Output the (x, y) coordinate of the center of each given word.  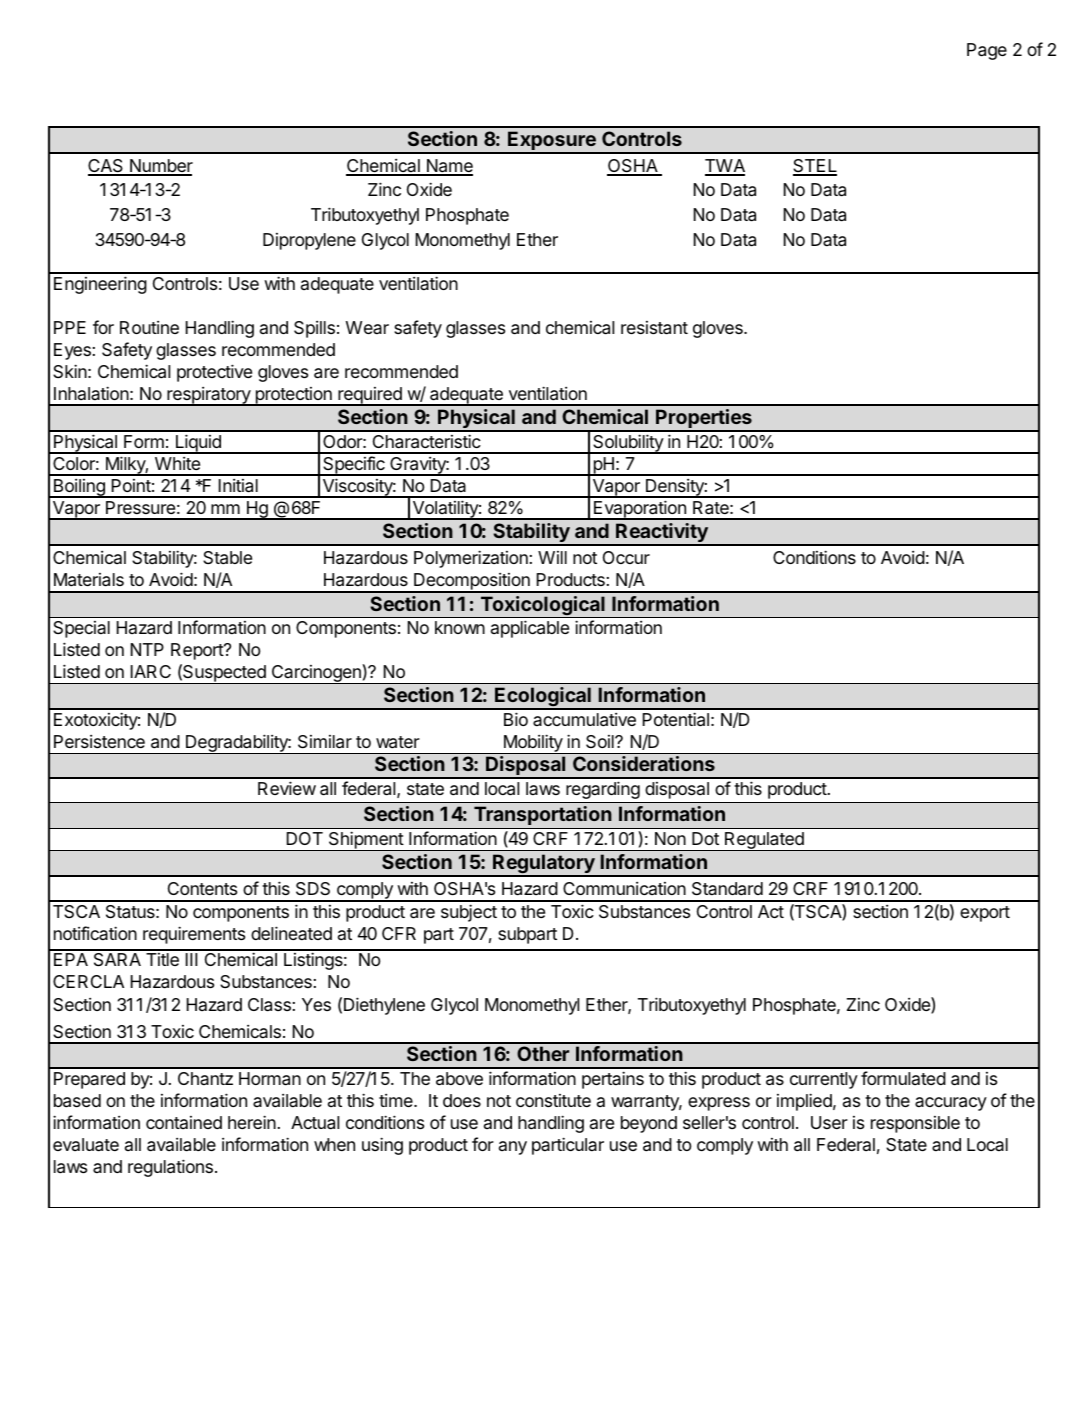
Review (287, 788)
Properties (704, 420)
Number (160, 167)
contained (184, 1122)
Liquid (198, 444)
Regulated (764, 841)
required (370, 396)
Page (987, 51)
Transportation (543, 817)
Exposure (552, 142)
